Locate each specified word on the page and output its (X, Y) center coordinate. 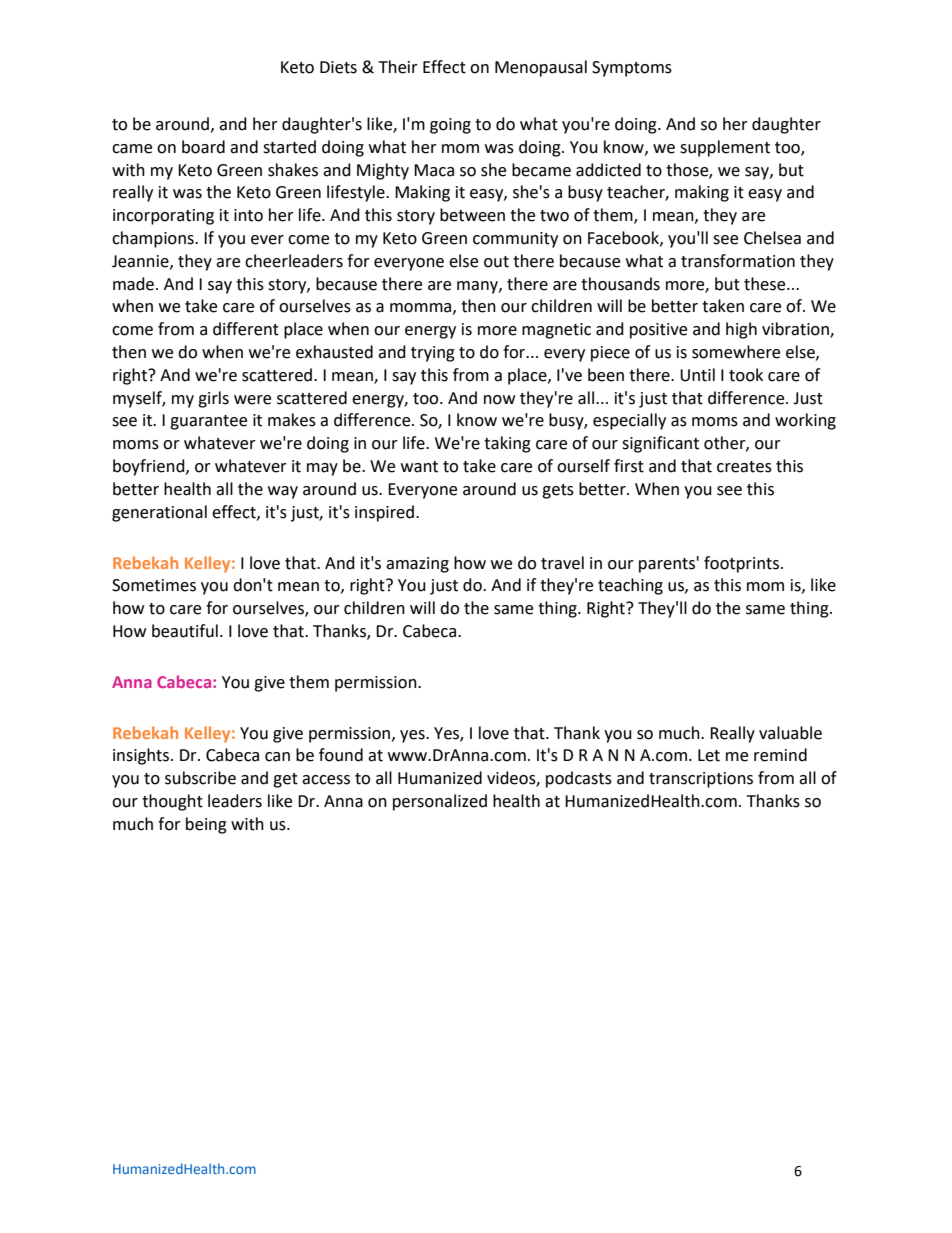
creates (744, 467)
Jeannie (141, 262)
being (206, 825)
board (203, 147)
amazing (417, 565)
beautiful (185, 631)
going (450, 126)
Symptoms (632, 69)
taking (507, 444)
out (496, 262)
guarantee (208, 422)
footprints (741, 564)
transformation (738, 261)
